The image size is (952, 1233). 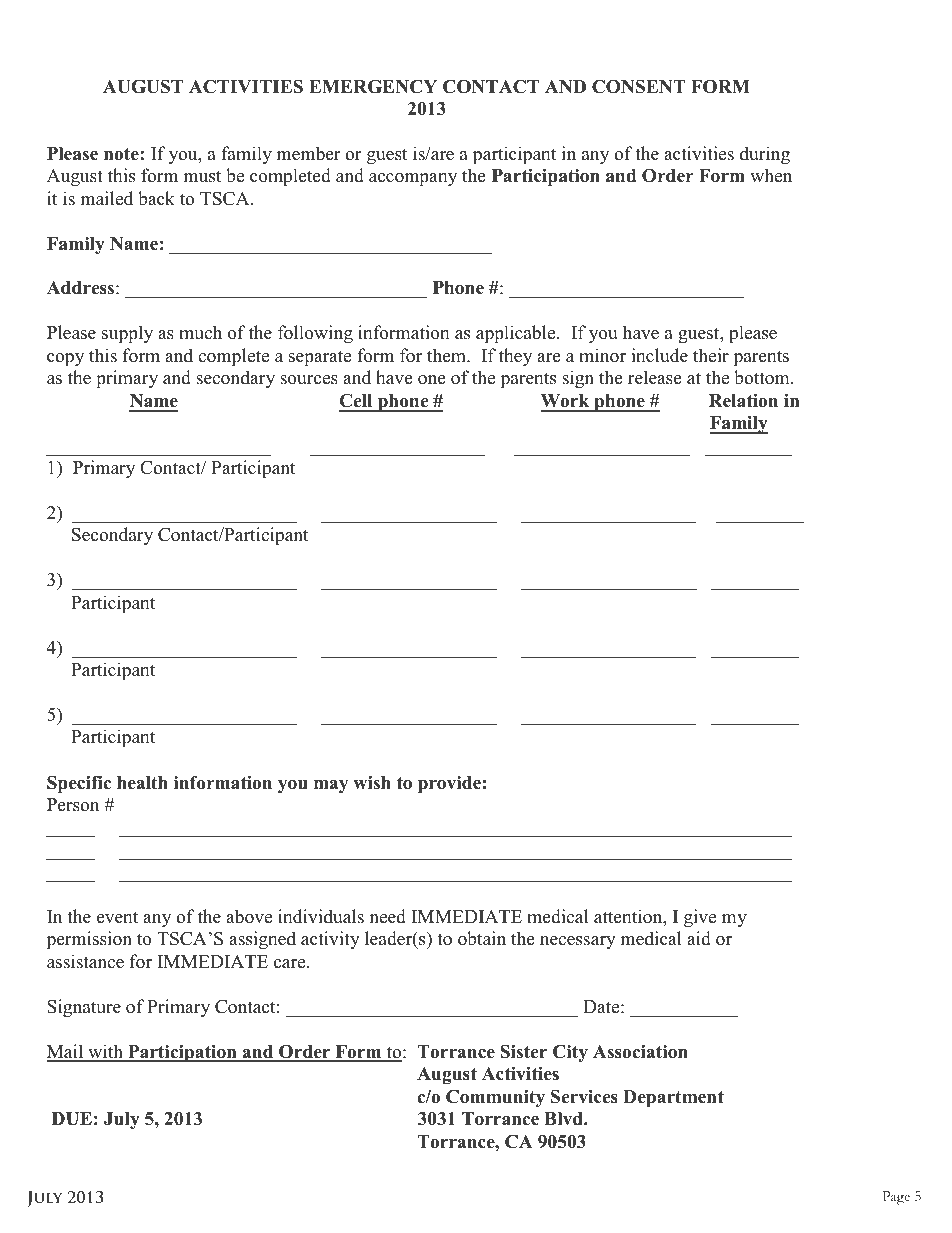 What do you see at coordinates (765, 155) in the page?
I see `during` at bounding box center [765, 155].
